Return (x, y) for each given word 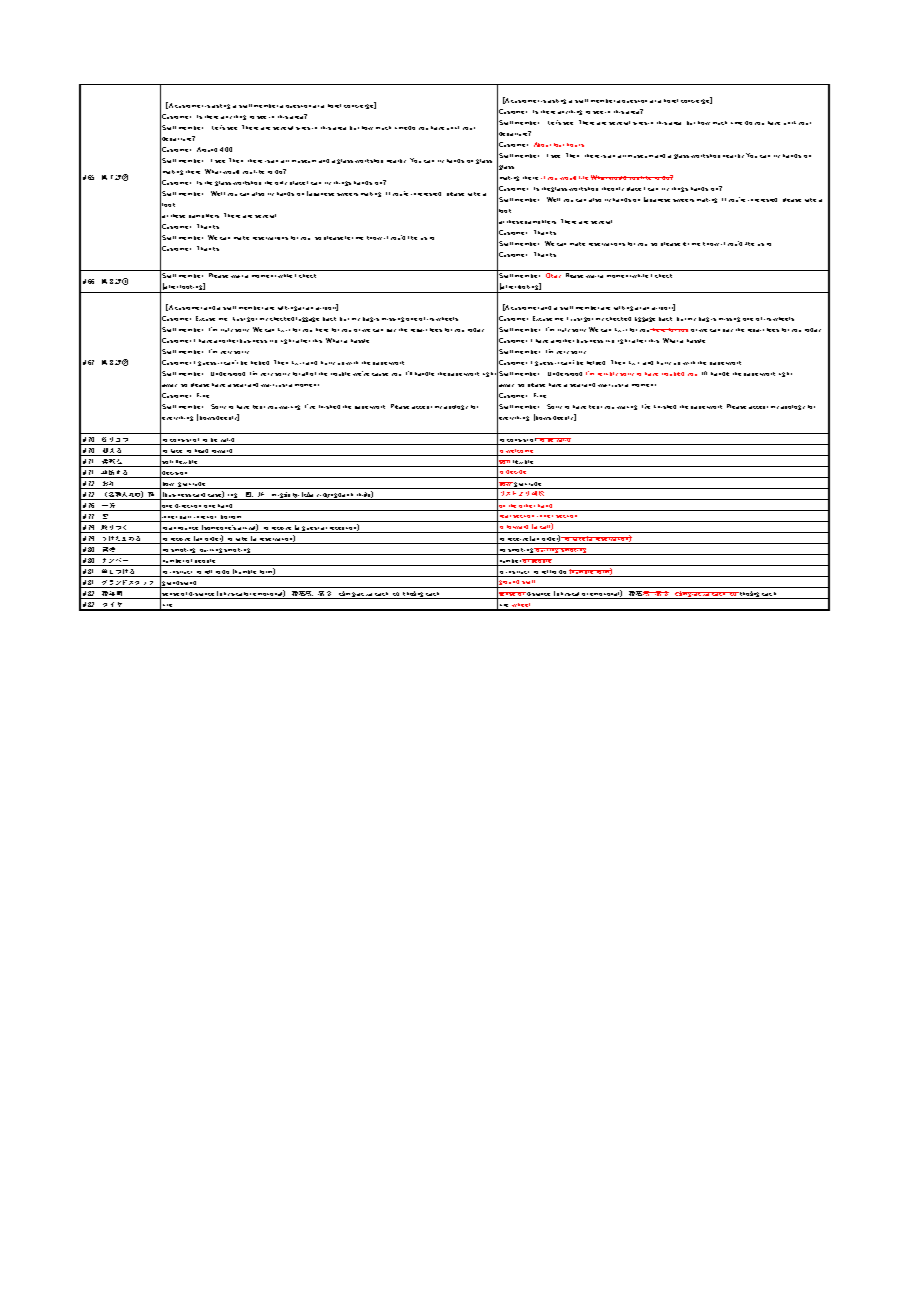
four (559, 145)
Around (207, 149)
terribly (608, 374)
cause (380, 374)
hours (575, 145)
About (542, 144)
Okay (553, 275)
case (216, 494)
